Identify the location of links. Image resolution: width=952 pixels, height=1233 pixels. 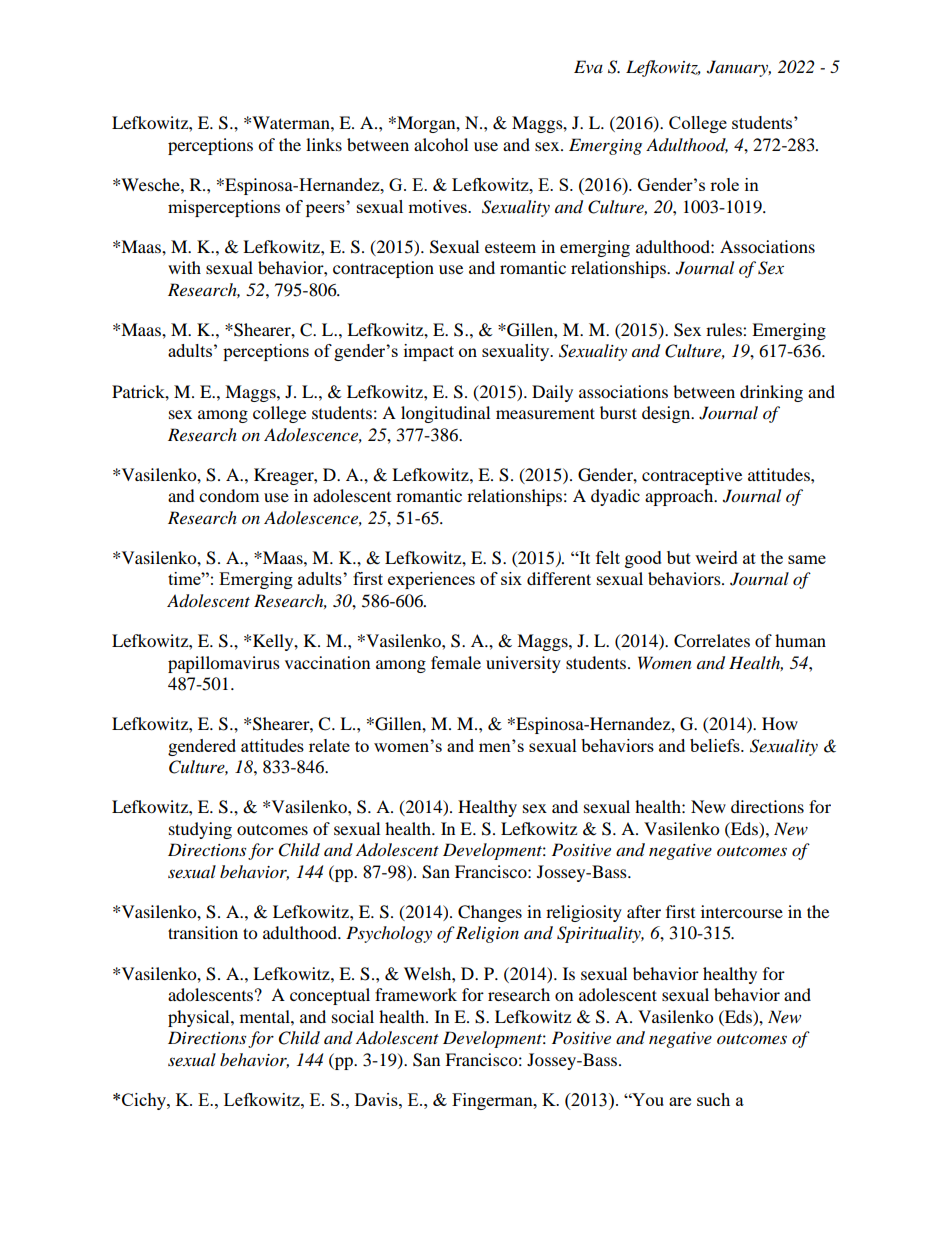
(324, 144).
